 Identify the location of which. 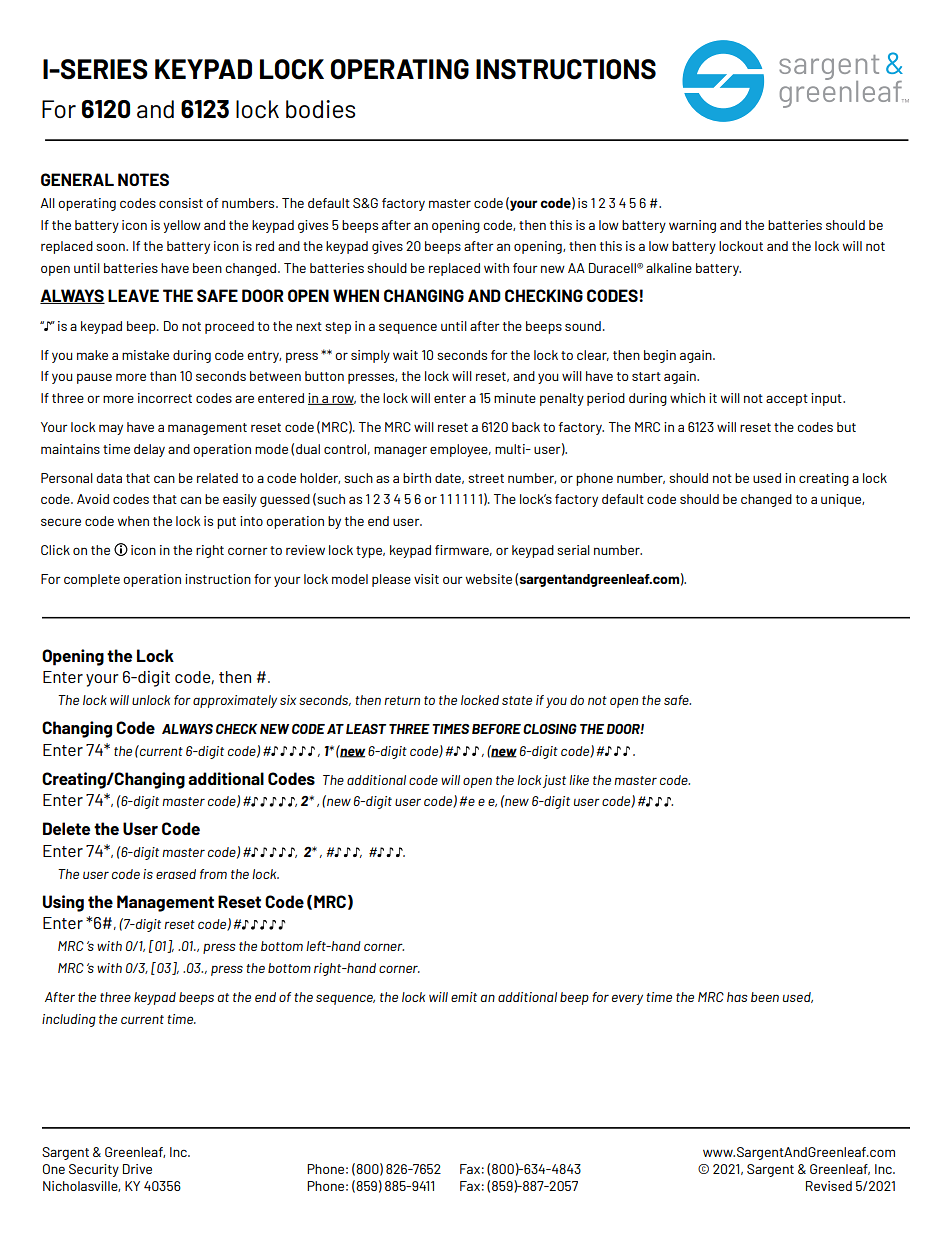
(687, 398).
